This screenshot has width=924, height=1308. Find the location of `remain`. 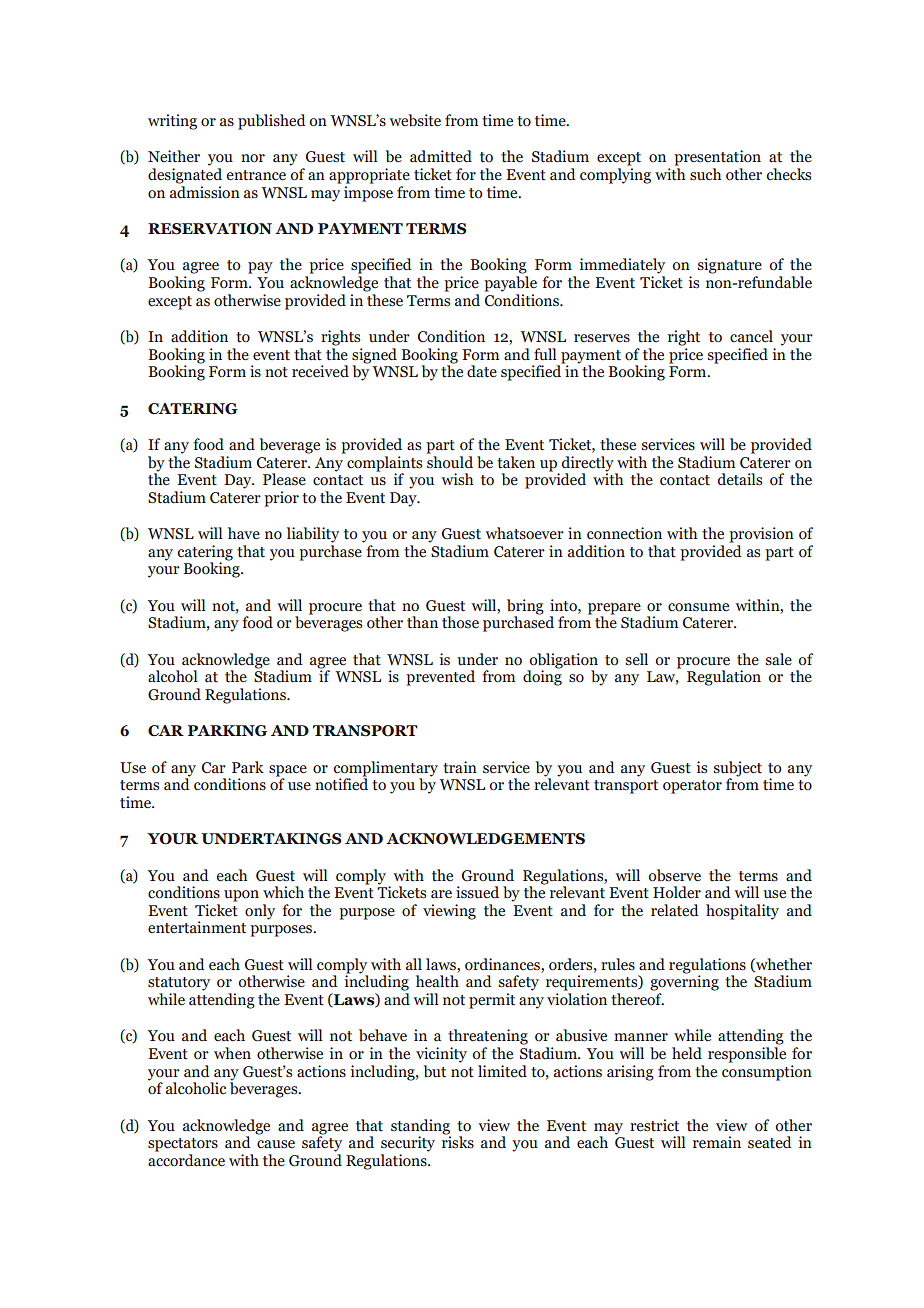

remain is located at coordinates (717, 1142).
